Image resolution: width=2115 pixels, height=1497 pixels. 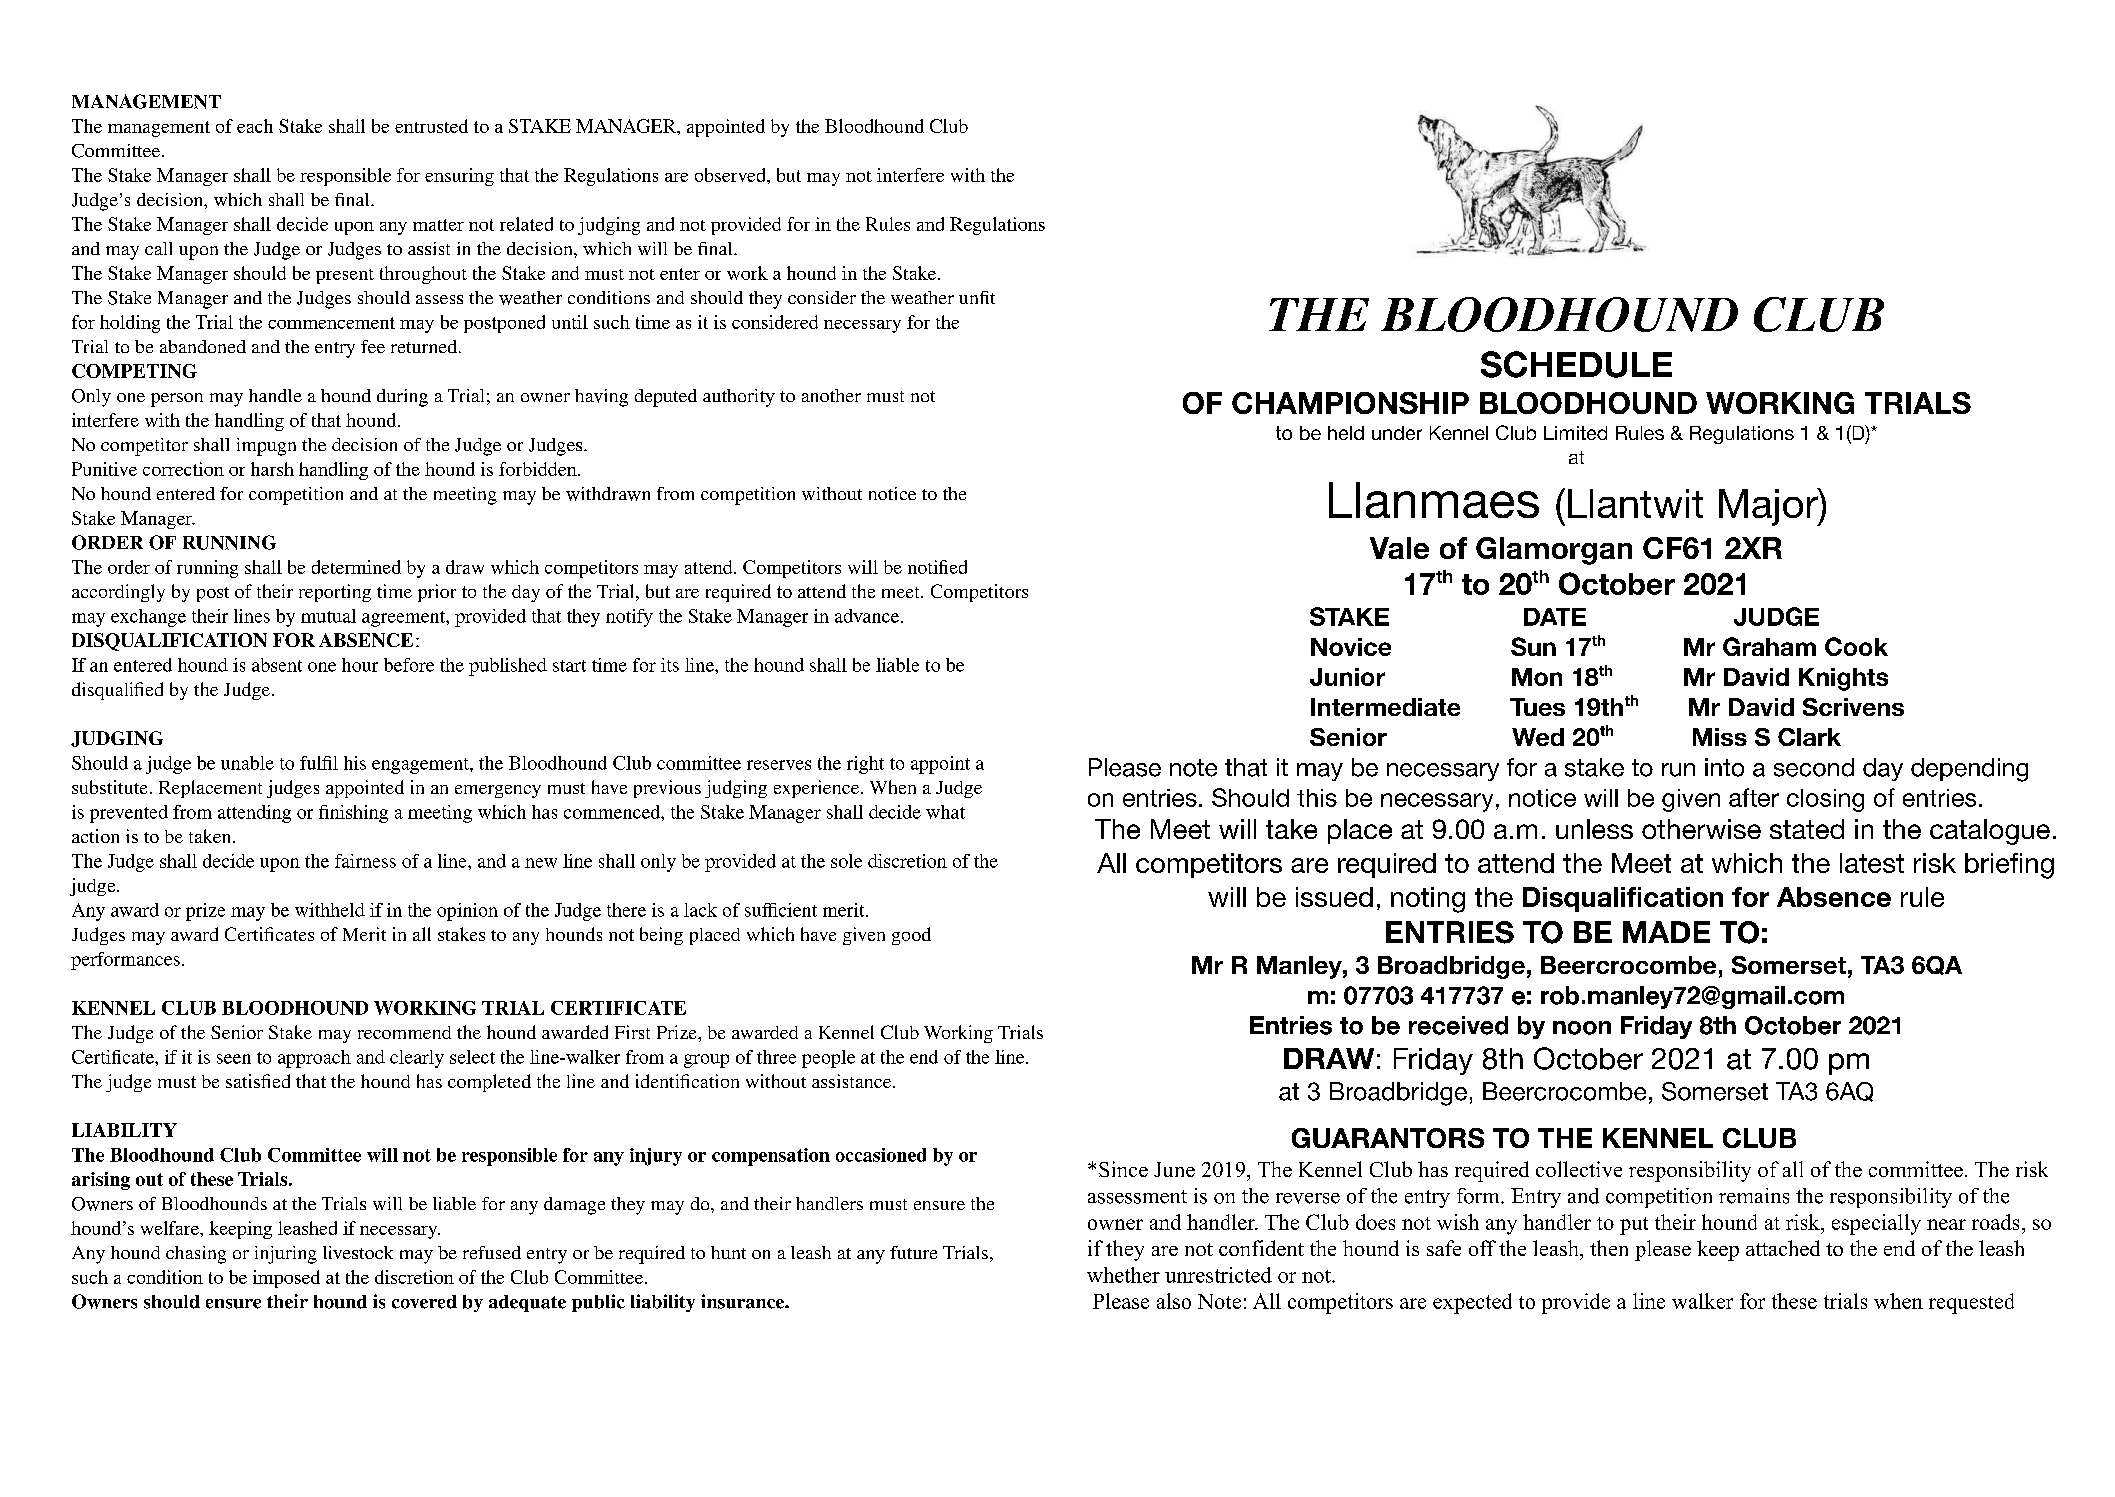 What do you see at coordinates (1576, 364) in the screenshot?
I see `SCHEDULE` at bounding box center [1576, 364].
